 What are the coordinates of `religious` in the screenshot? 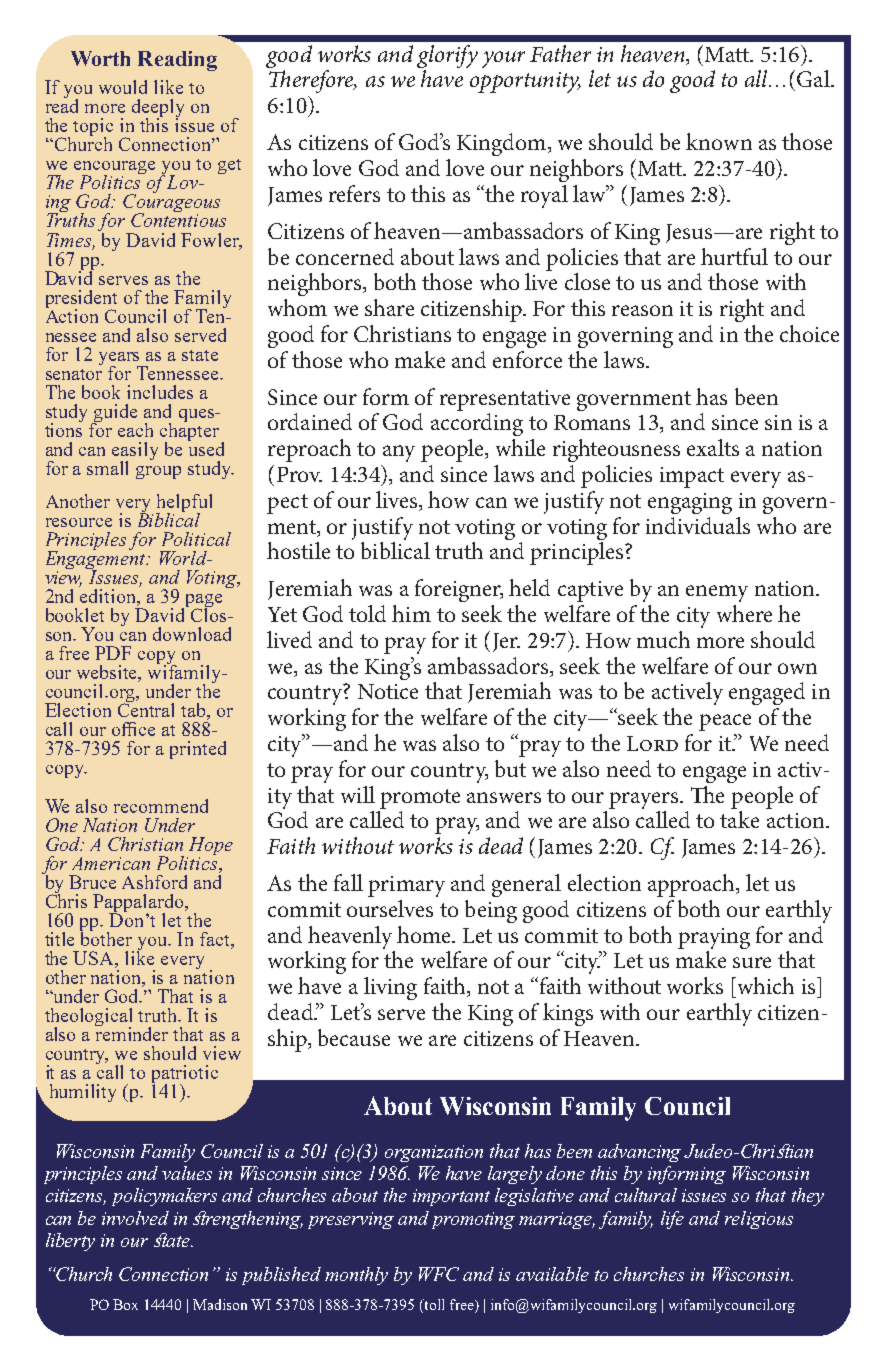 It's located at (759, 1220).
